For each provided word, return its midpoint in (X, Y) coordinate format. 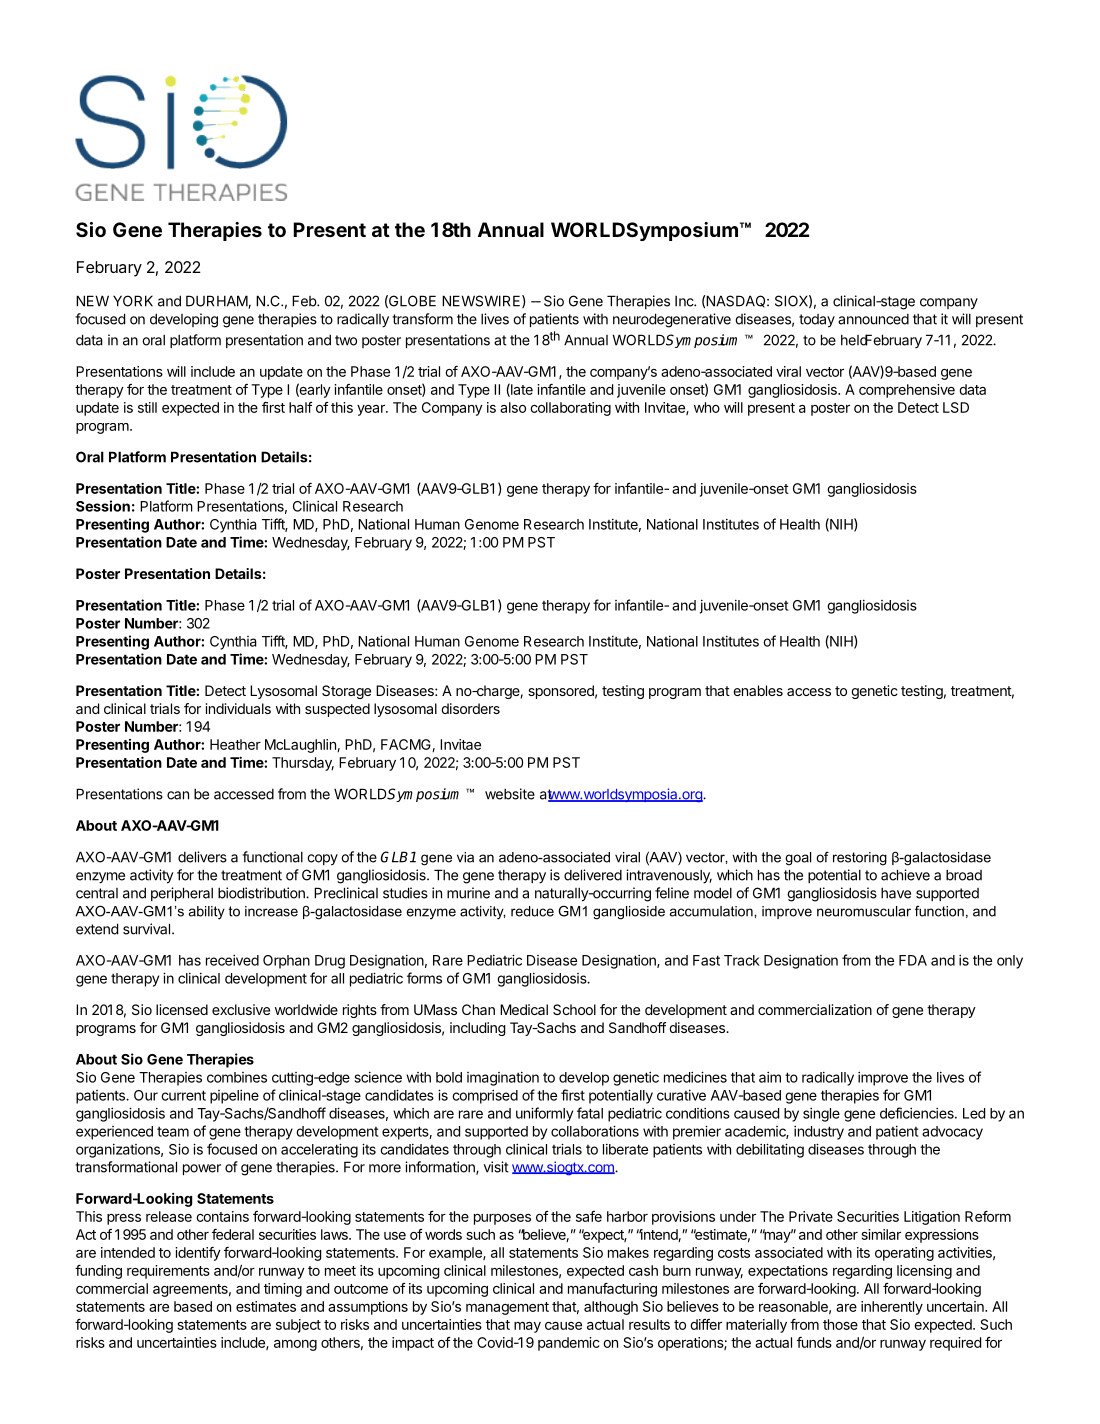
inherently (892, 1308)
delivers (202, 857)
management (507, 1308)
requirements (168, 1272)
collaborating (570, 409)
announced (873, 319)
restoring (860, 859)
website (510, 794)
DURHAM (217, 302)
